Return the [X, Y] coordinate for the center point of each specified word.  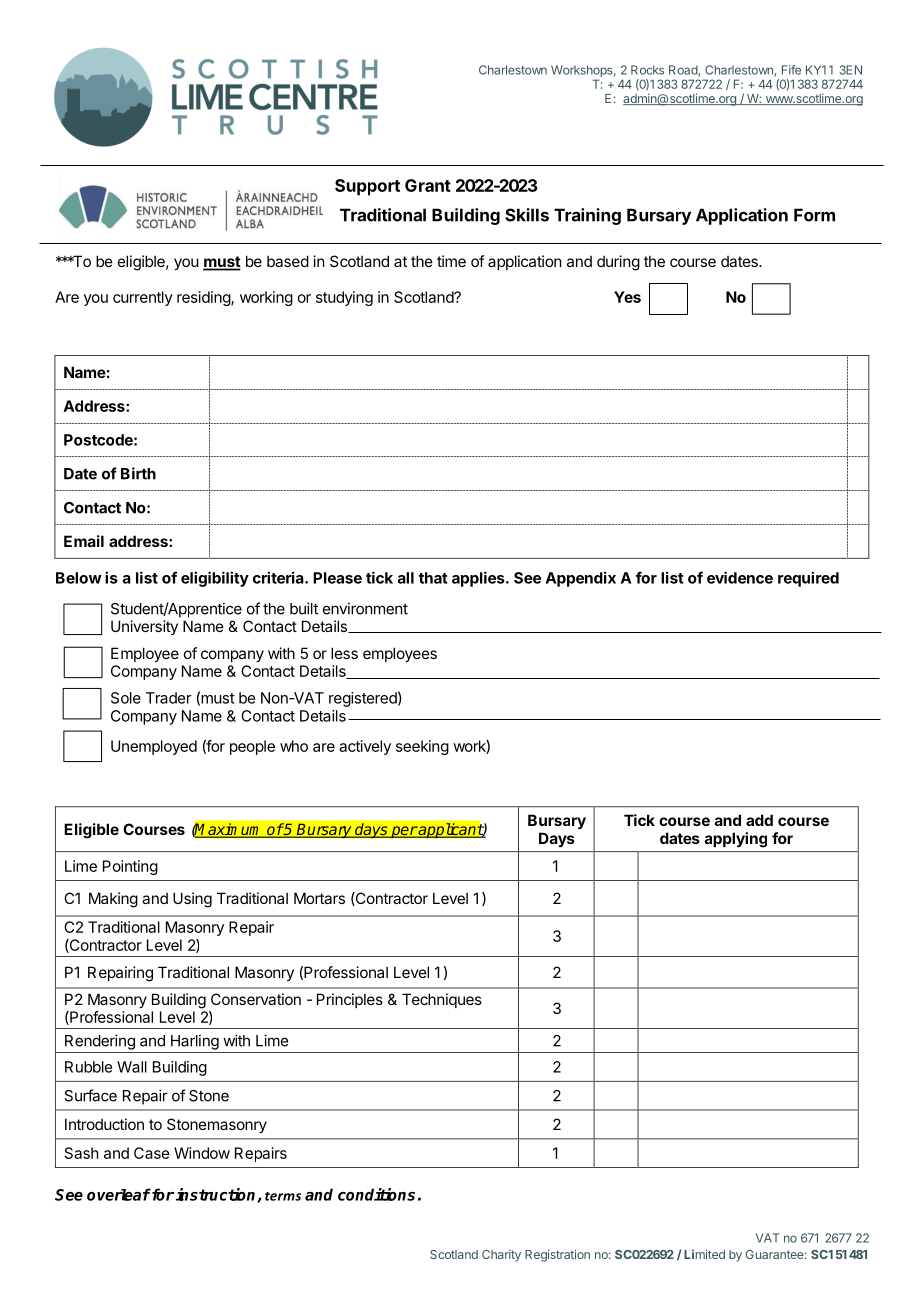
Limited [704, 1254]
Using [192, 900]
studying [344, 298]
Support [367, 187]
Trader [169, 698]
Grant [428, 185]
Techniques [442, 1000]
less [344, 653]
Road [684, 71]
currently [143, 298]
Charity [501, 1256]
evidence [740, 577]
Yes [627, 297]
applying [736, 840]
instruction [217, 1195]
